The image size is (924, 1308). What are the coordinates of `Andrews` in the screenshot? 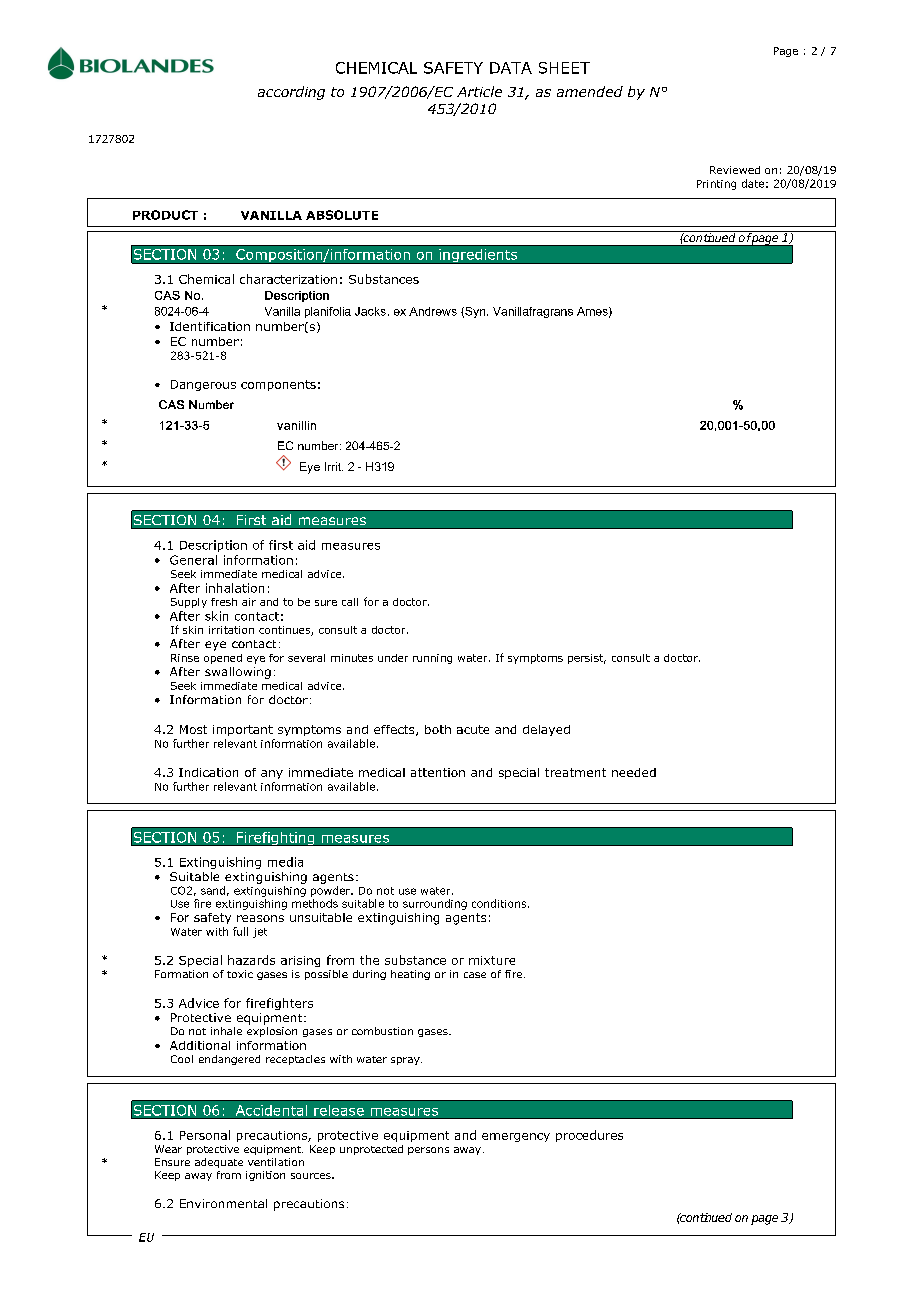 It's located at (433, 311).
